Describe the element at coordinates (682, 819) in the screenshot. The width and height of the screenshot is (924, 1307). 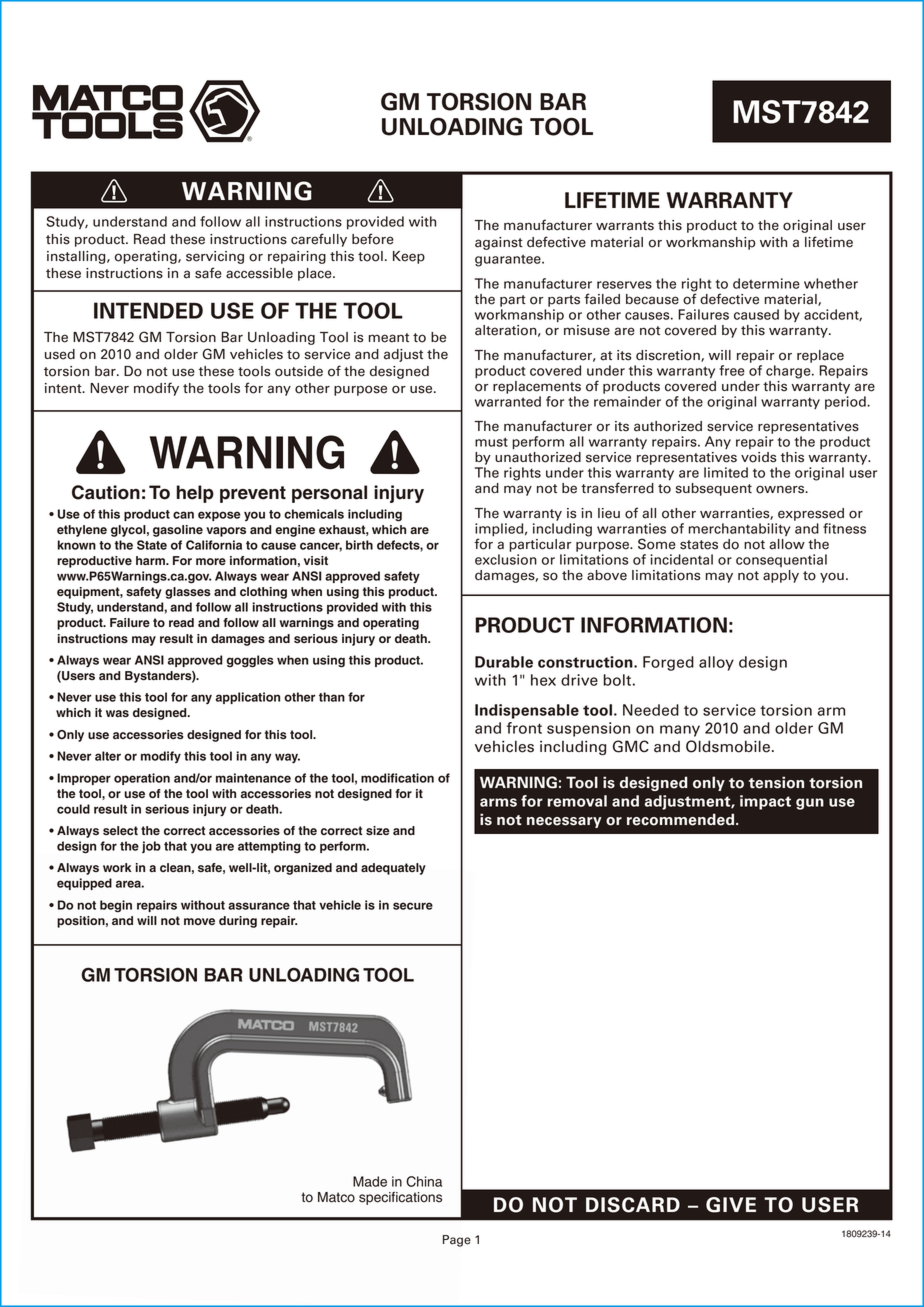
I see `recommended` at that location.
